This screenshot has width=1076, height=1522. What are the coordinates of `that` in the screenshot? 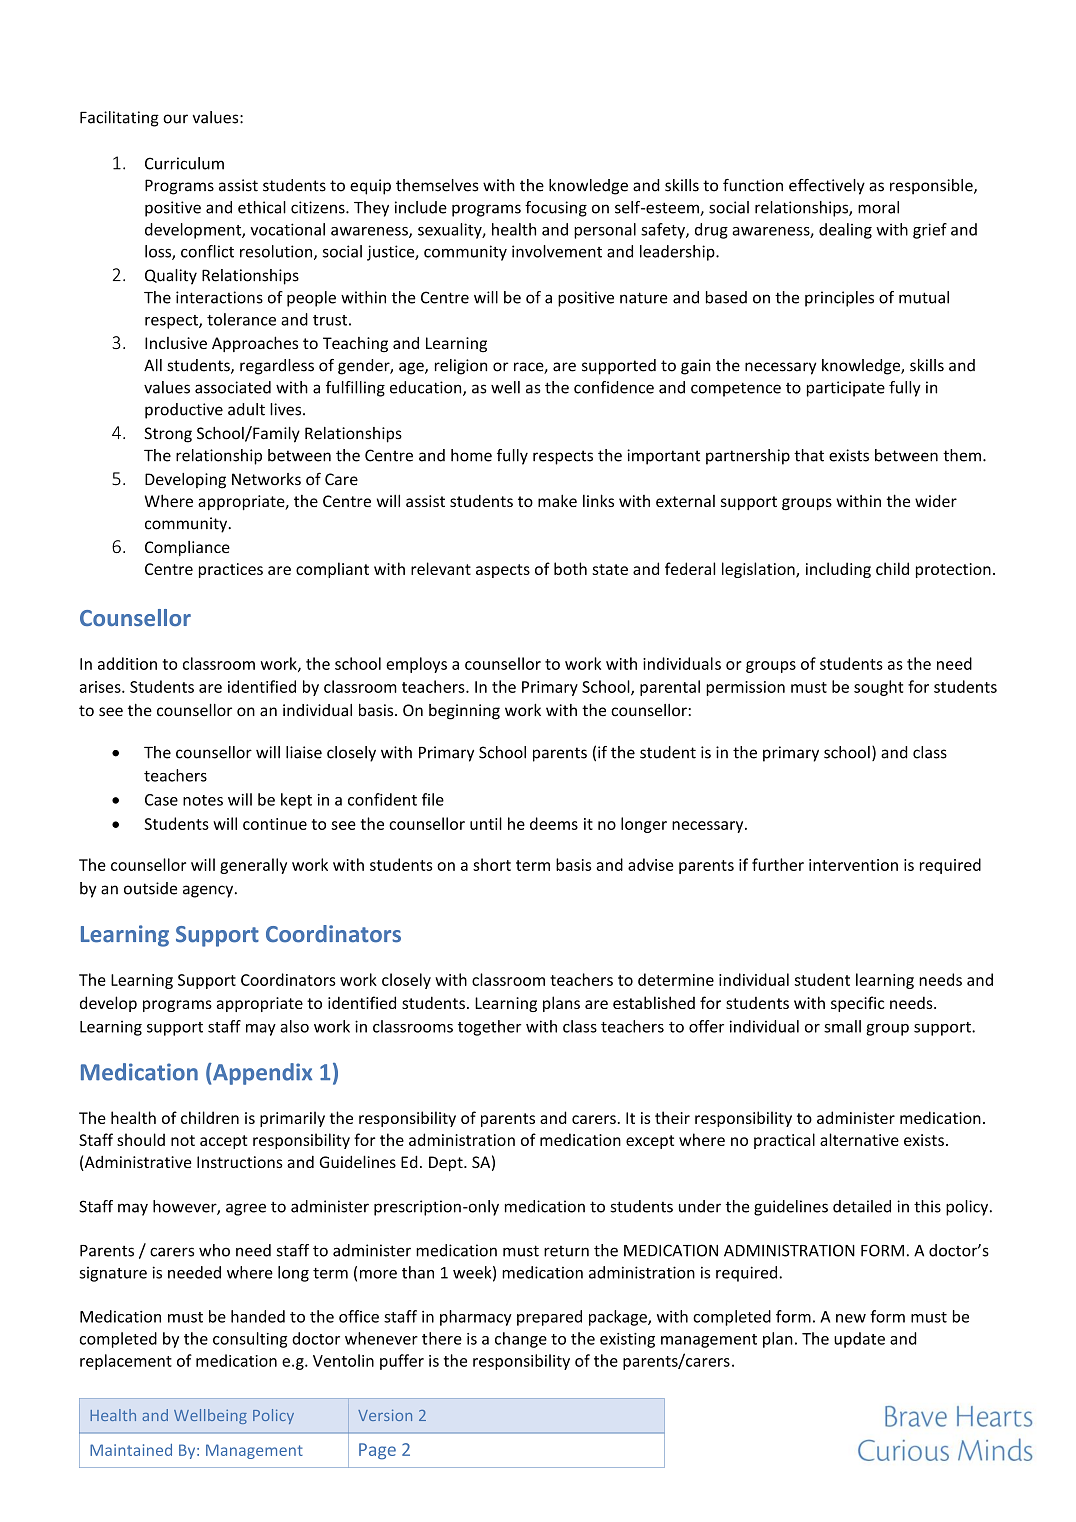 It's located at (809, 455).
